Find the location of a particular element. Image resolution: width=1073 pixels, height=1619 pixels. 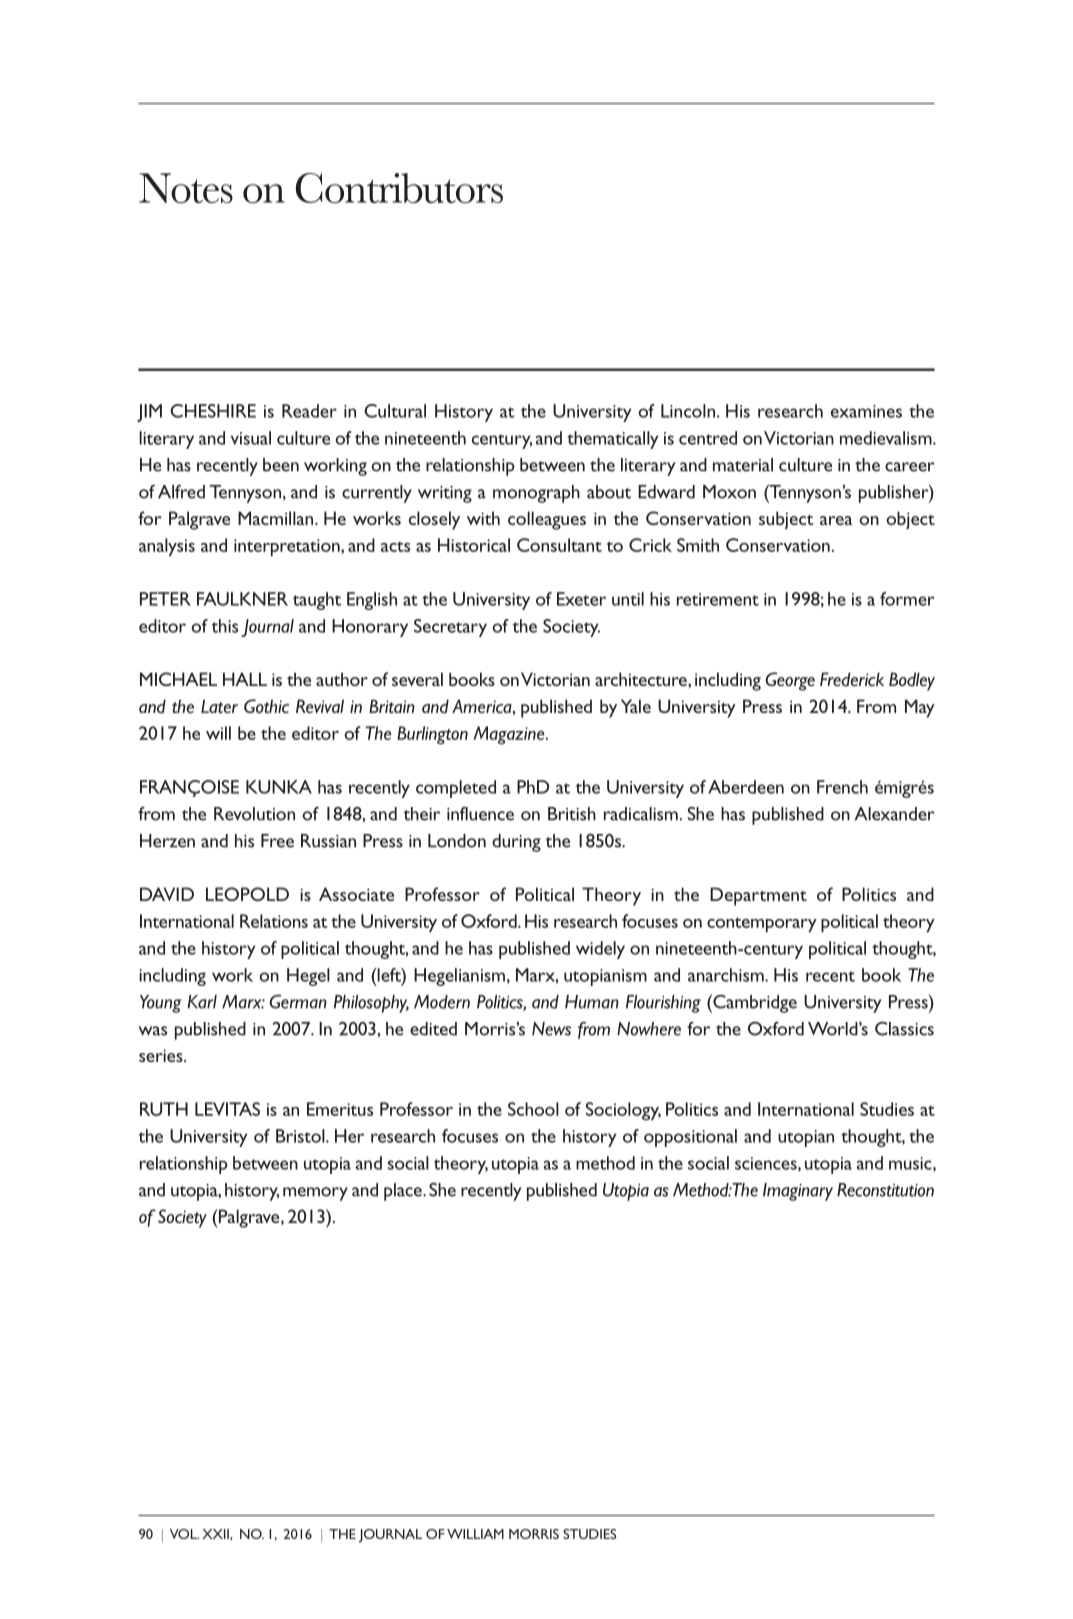

examines is located at coordinates (866, 411).
